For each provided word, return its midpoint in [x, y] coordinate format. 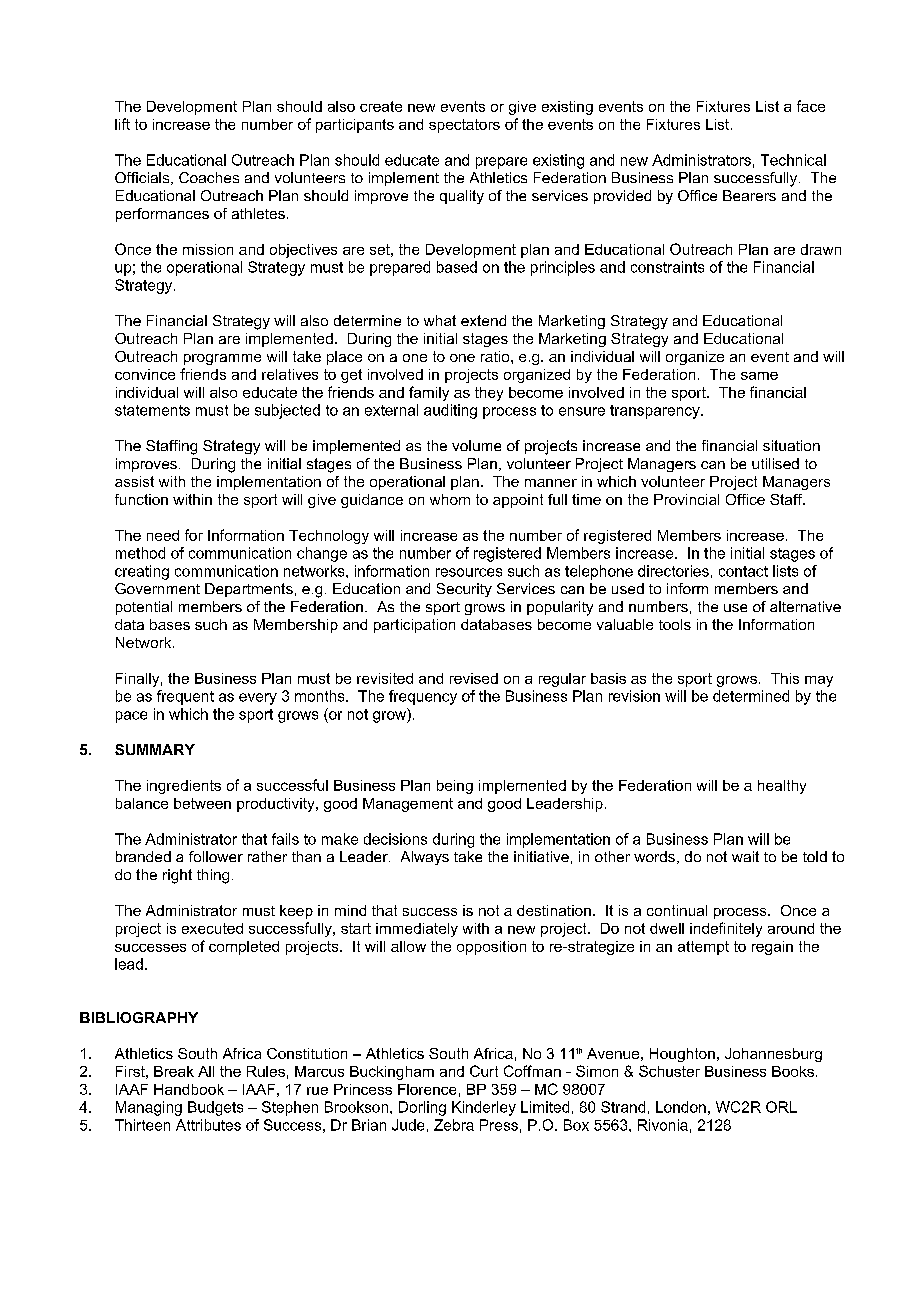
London [681, 1107]
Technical [793, 160]
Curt [484, 1071]
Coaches [209, 177]
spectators [464, 126]
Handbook [189, 1089]
